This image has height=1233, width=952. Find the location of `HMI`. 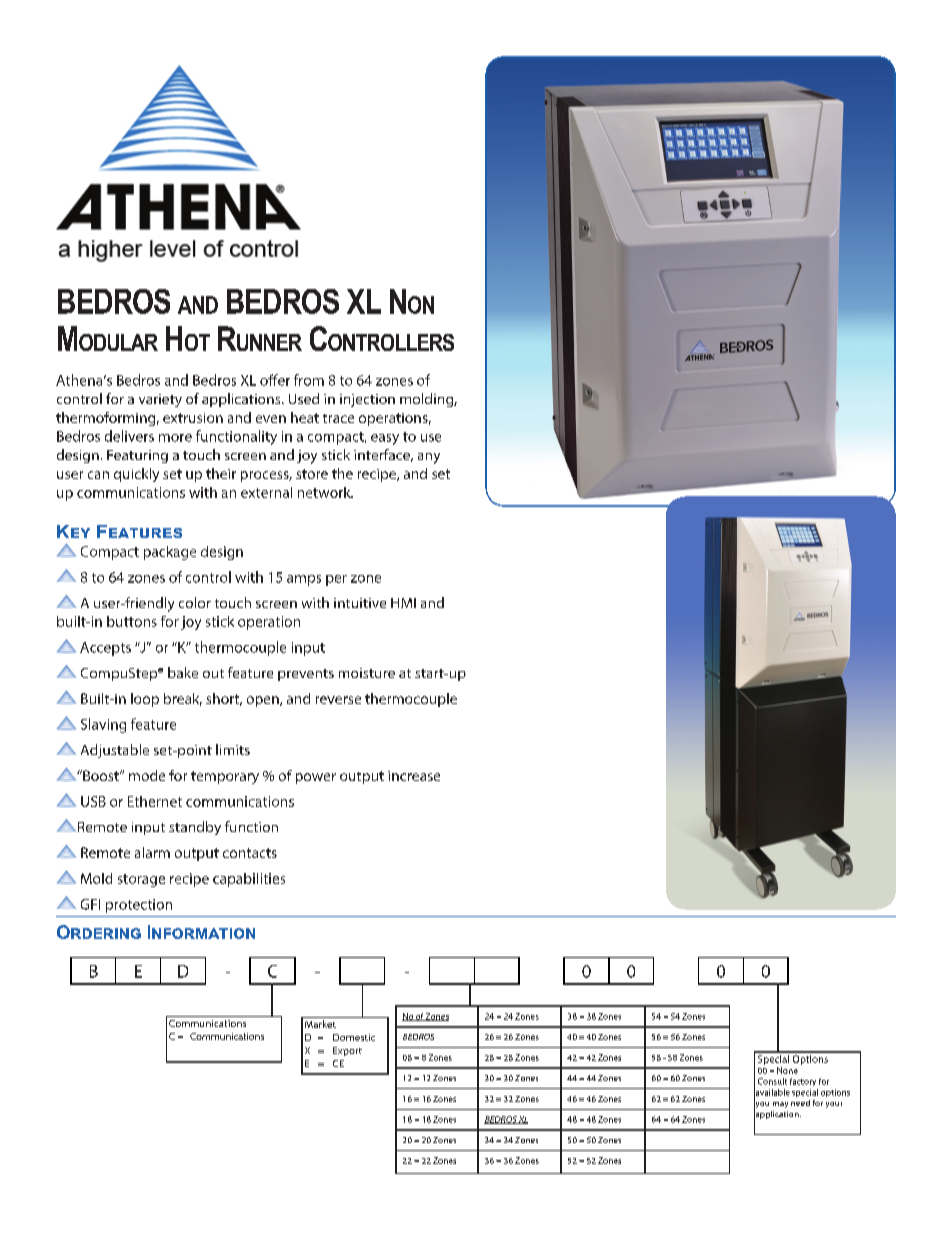

HMI is located at coordinates (403, 603).
